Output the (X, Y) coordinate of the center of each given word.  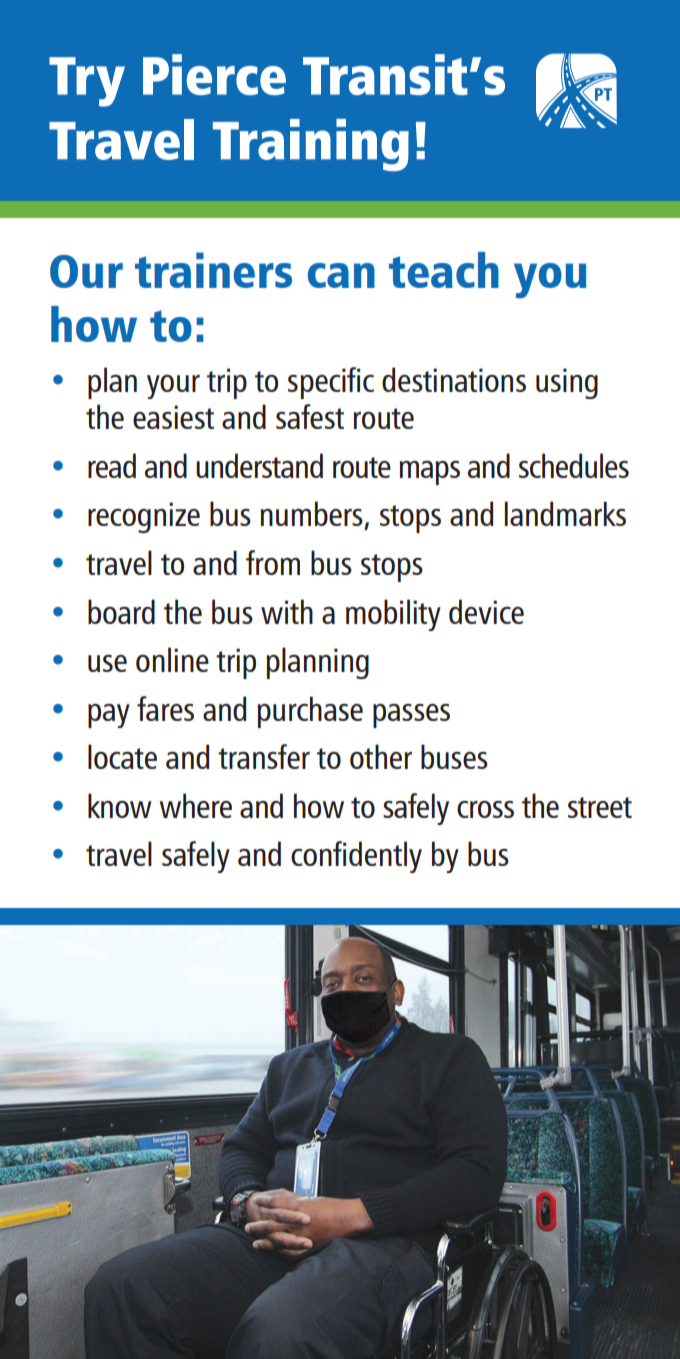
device (486, 611)
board (121, 611)
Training (311, 145)
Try (87, 82)
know (120, 805)
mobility (393, 615)
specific (331, 383)
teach (444, 270)
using (567, 383)
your (173, 387)
